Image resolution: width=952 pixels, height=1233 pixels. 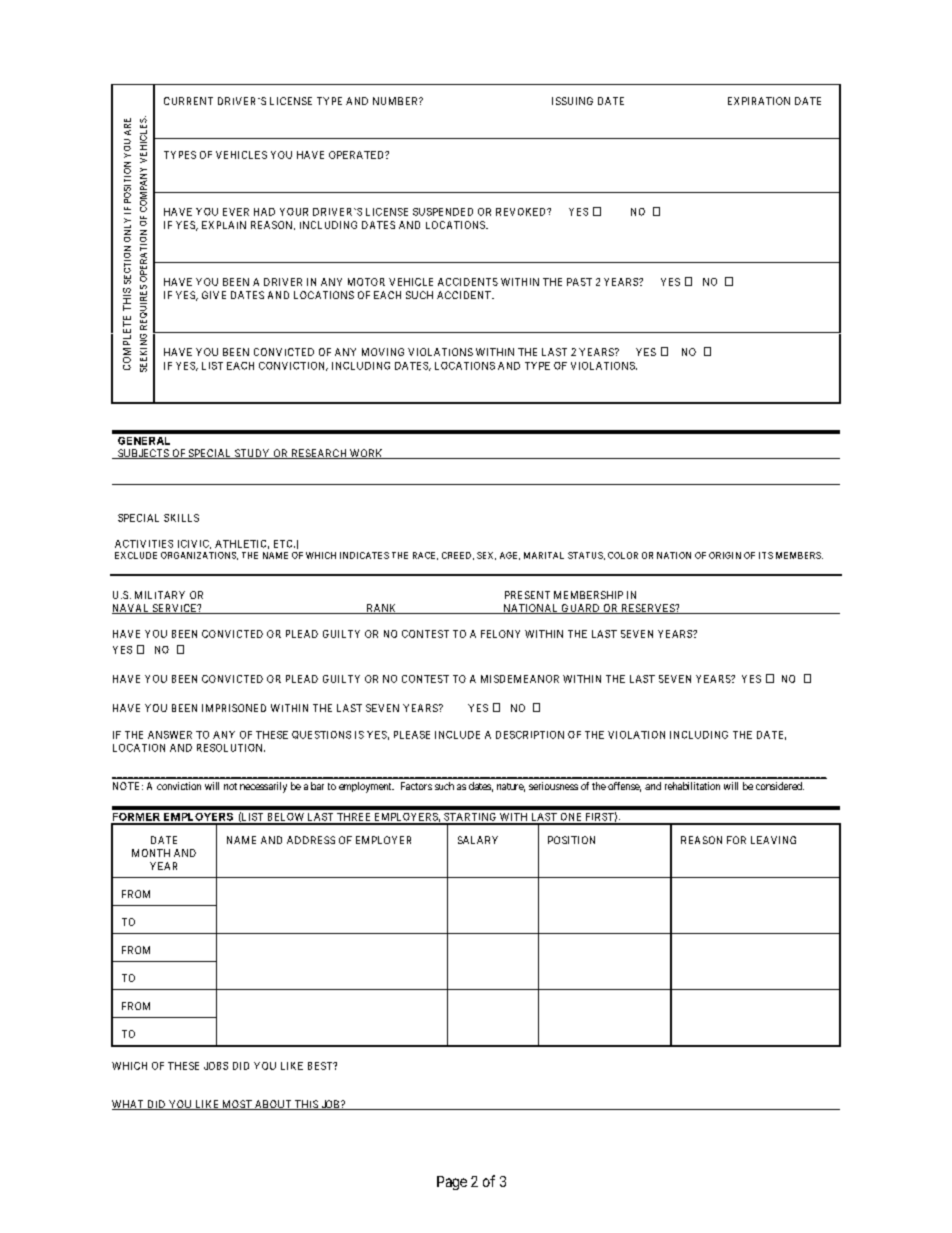 What do you see at coordinates (443, 212) in the page?
I see `SUSPENDED` at bounding box center [443, 212].
